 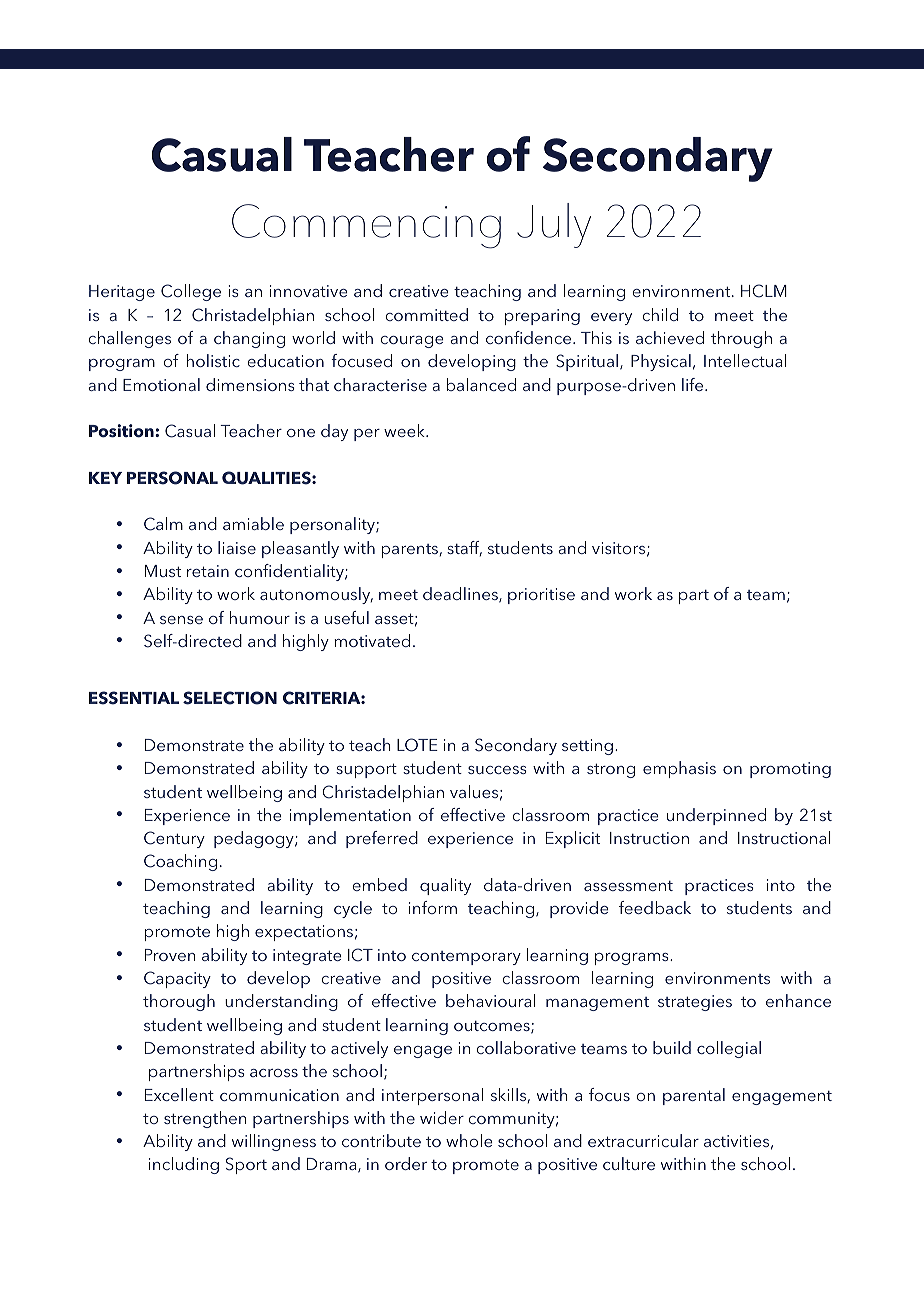 I want to click on College, so click(x=191, y=292).
